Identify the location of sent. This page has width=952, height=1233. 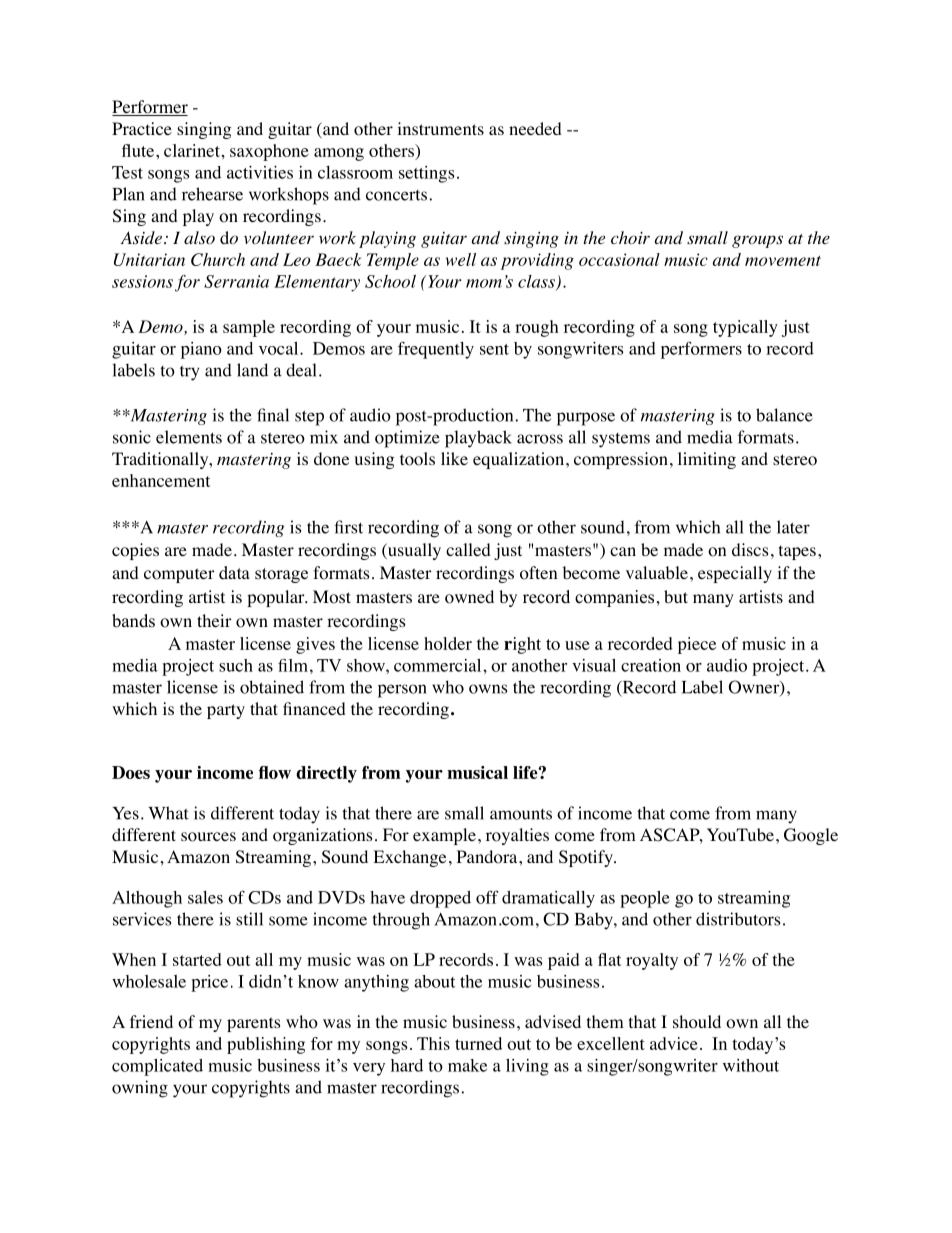
(494, 349).
